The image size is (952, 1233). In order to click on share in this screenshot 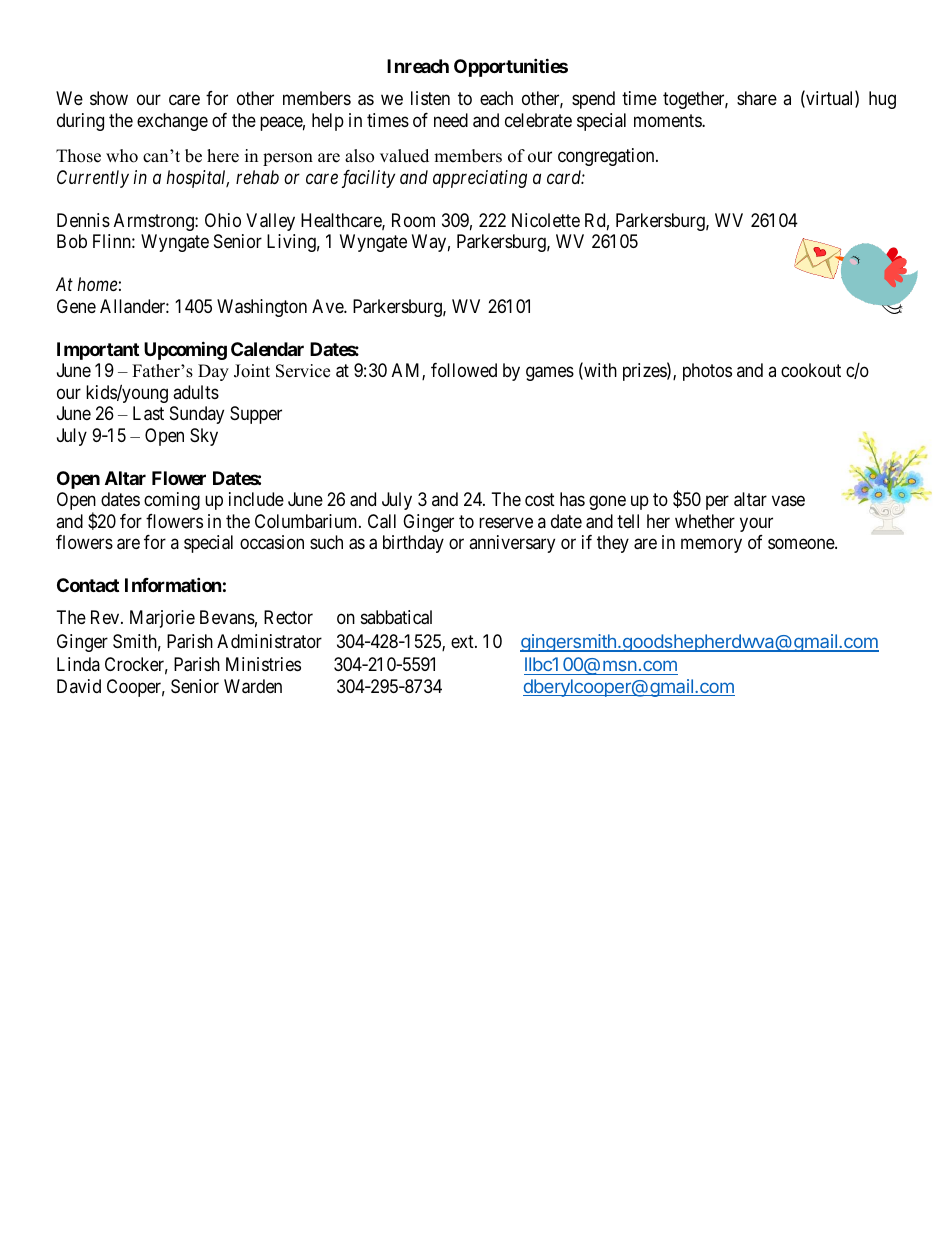, I will do `click(757, 98)`.
